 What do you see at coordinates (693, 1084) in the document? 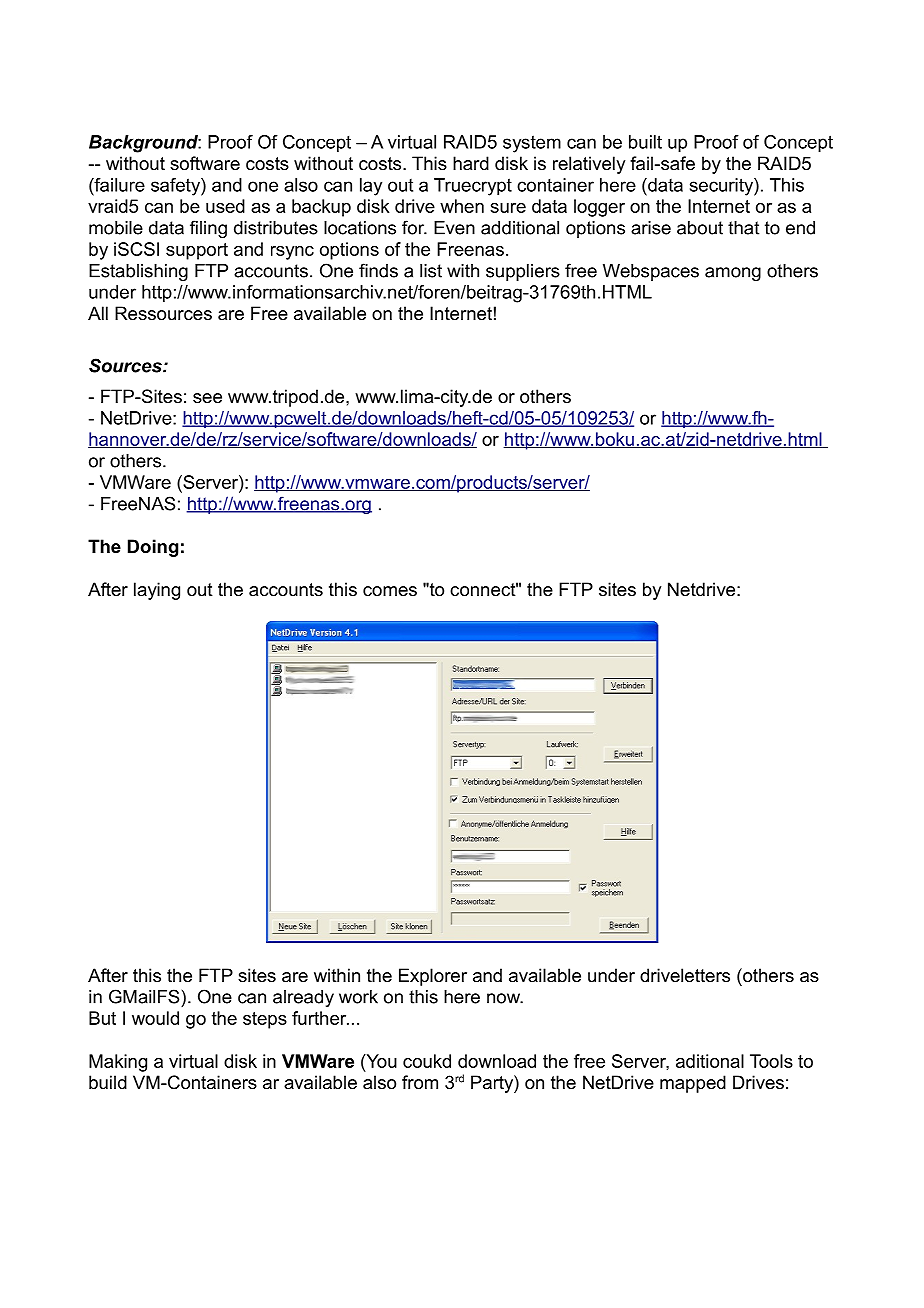
I see `mapped` at bounding box center [693, 1084].
